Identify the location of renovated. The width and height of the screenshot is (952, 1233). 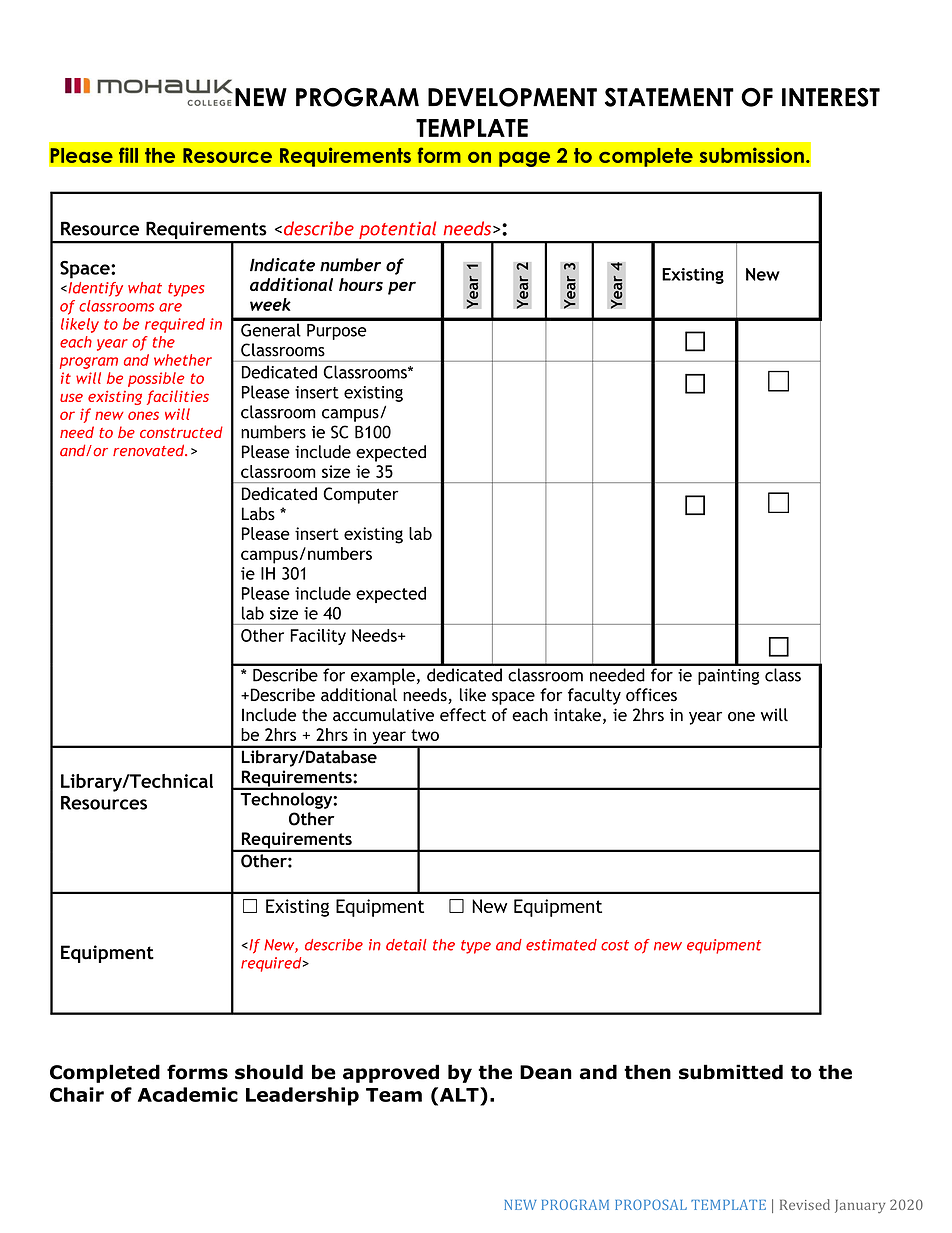
(150, 450).
